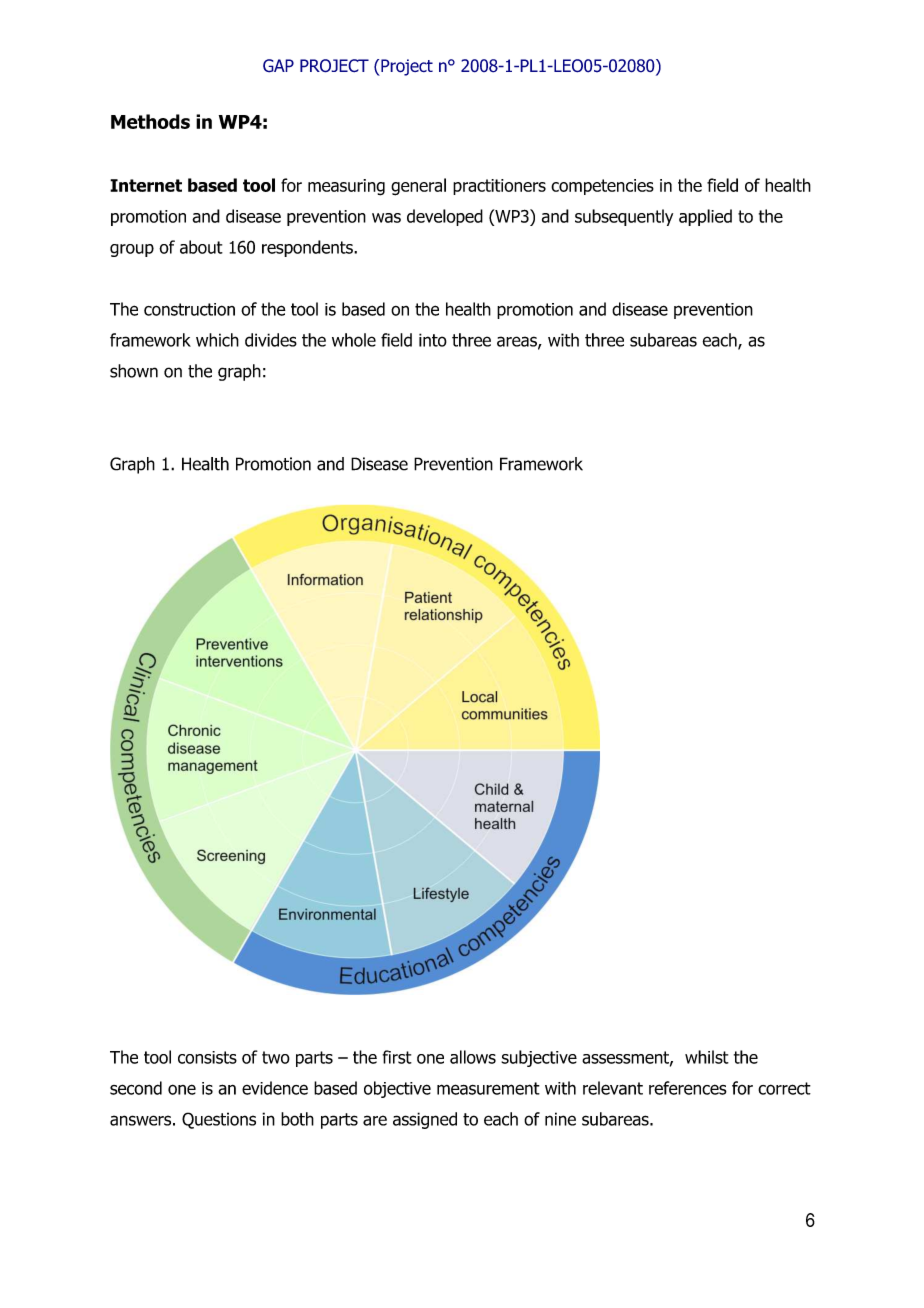  What do you see at coordinates (150, 121) in the document?
I see `Methods` at bounding box center [150, 121].
